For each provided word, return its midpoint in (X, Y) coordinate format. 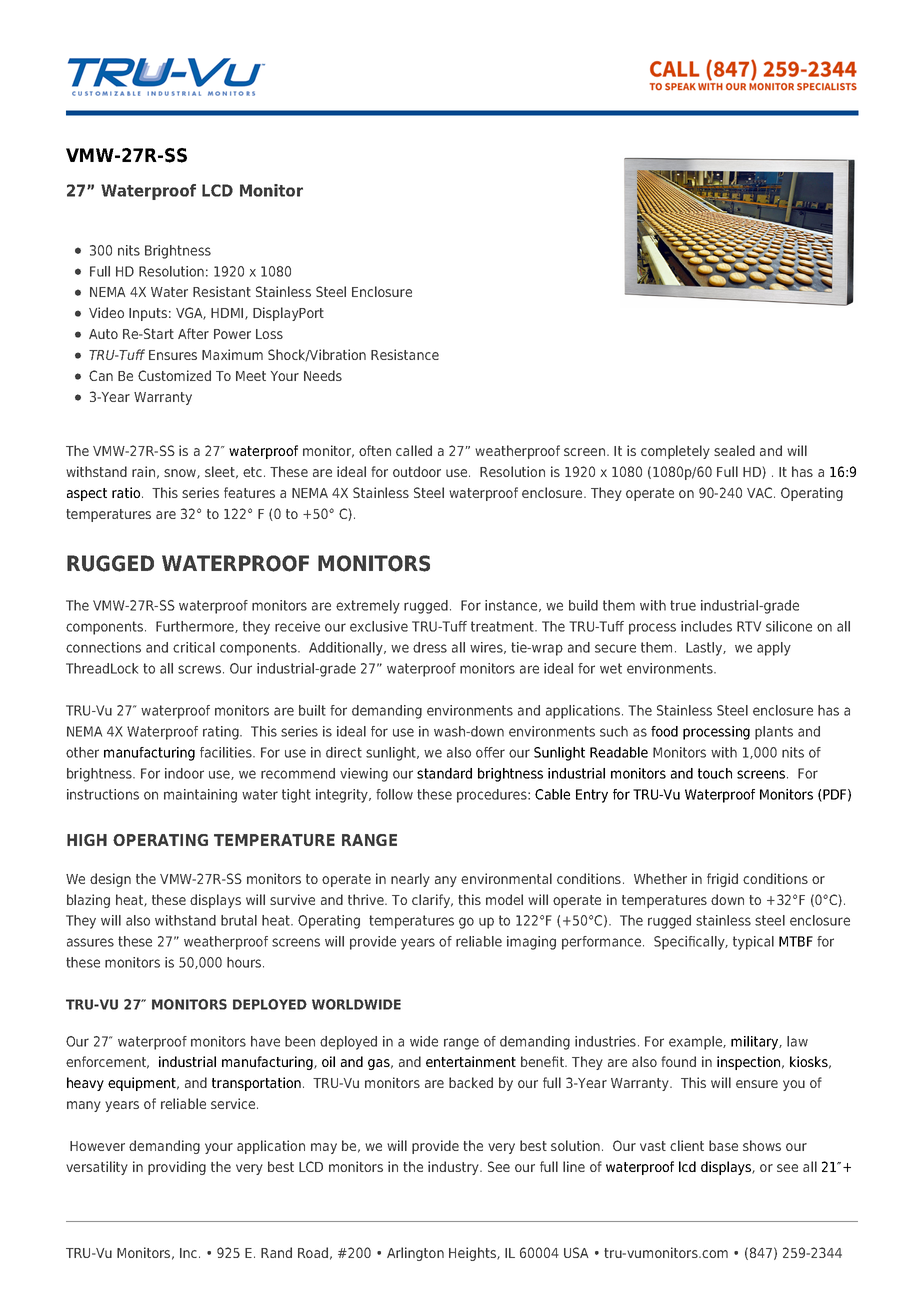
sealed (734, 450)
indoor (184, 773)
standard (444, 773)
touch (715, 773)
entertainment (471, 1061)
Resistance (405, 354)
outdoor (417, 471)
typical (753, 943)
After (193, 333)
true (683, 605)
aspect (87, 494)
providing (177, 1168)
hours (245, 962)
